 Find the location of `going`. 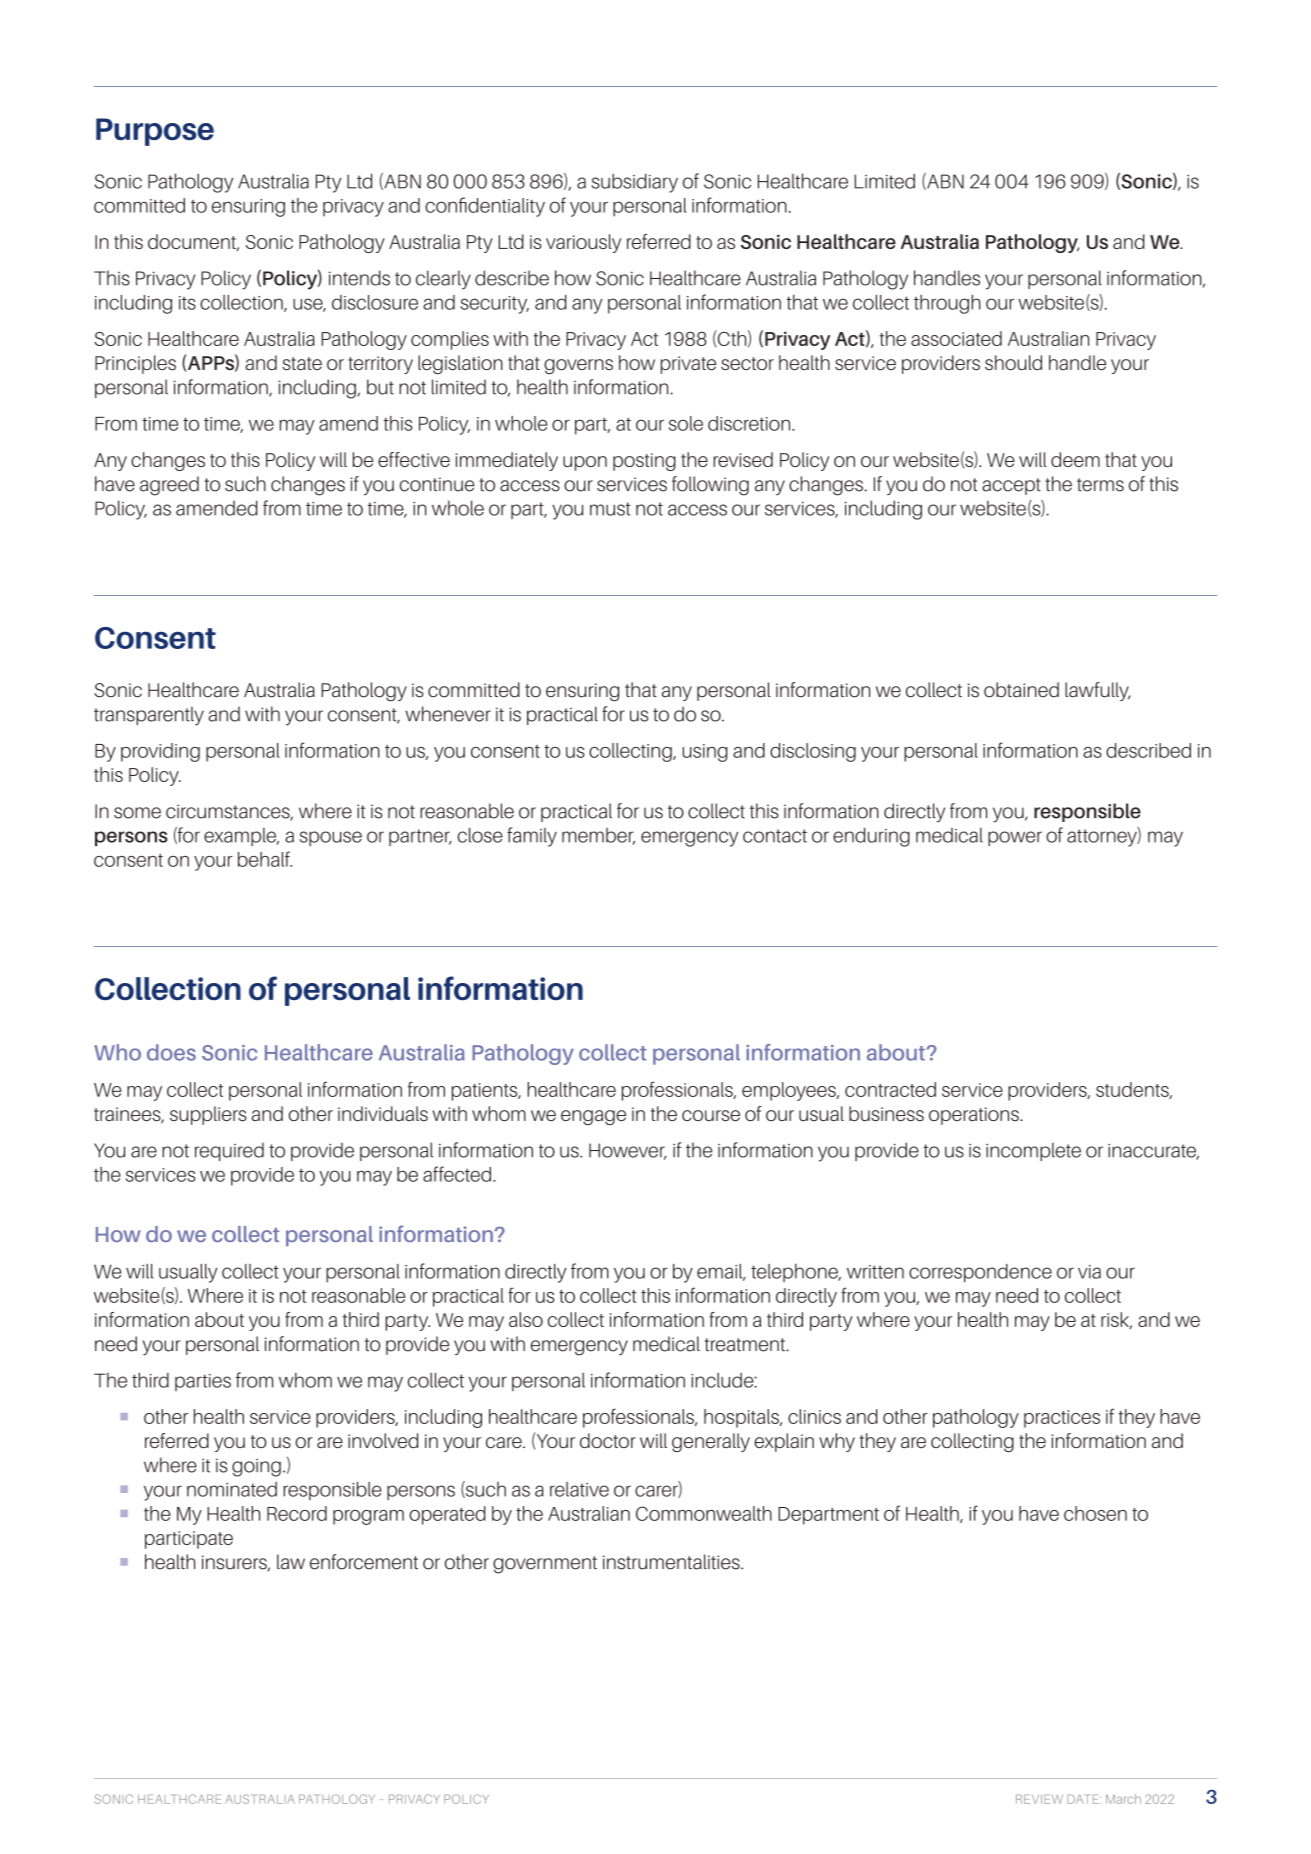

going is located at coordinates (256, 1467).
